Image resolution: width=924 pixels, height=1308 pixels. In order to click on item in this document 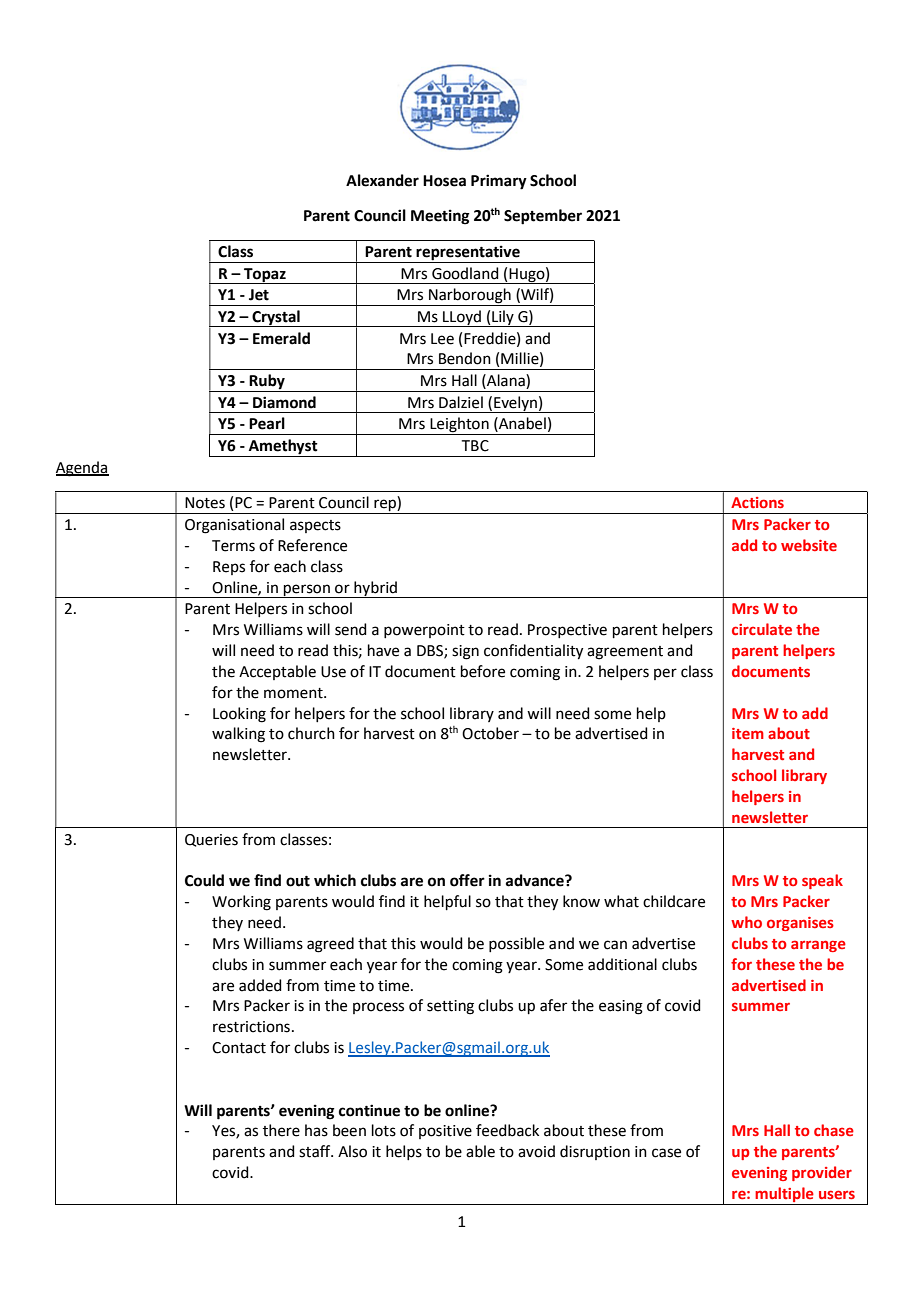, I will do `click(748, 733)`.
